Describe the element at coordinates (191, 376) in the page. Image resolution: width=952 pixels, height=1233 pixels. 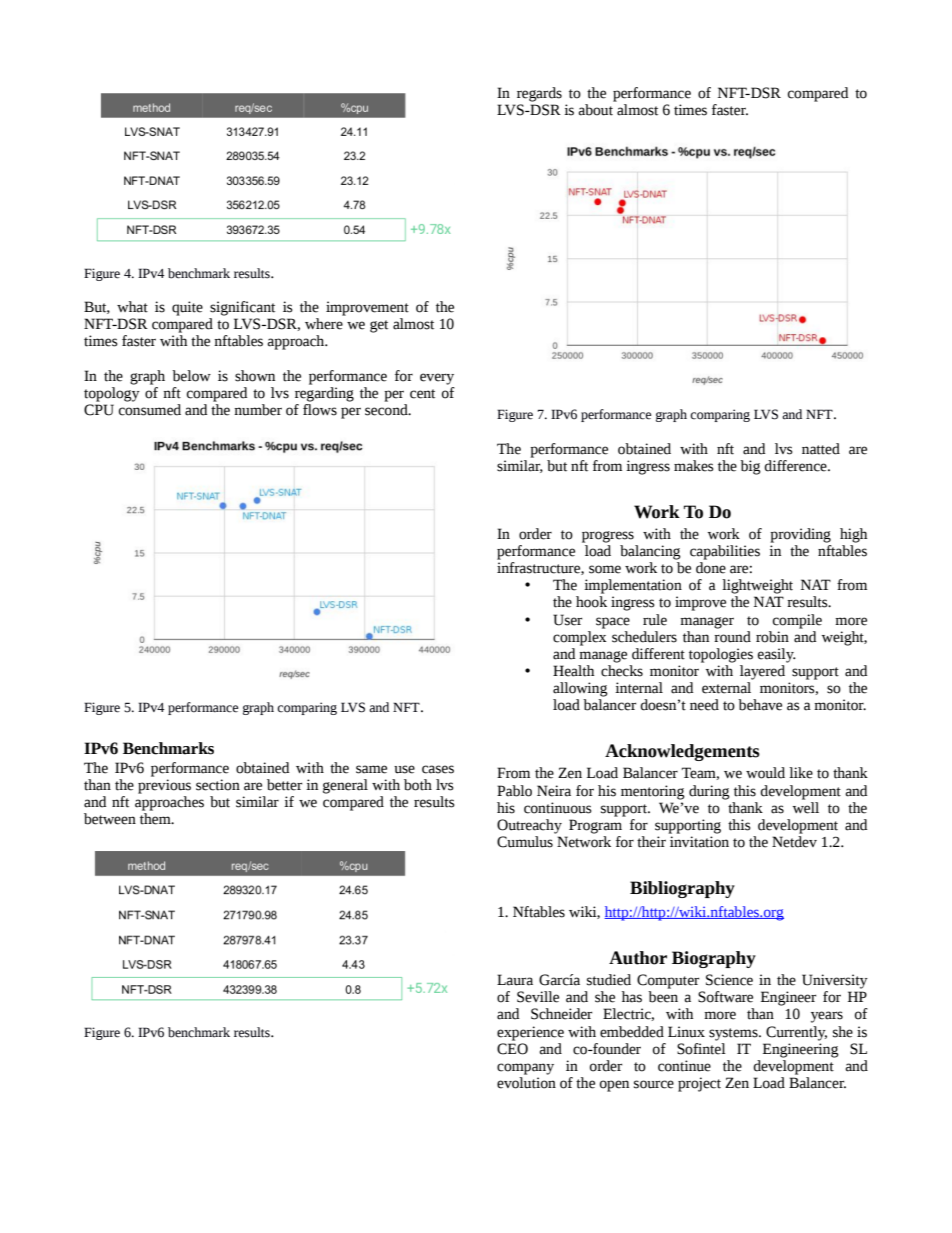
I see `below` at that location.
